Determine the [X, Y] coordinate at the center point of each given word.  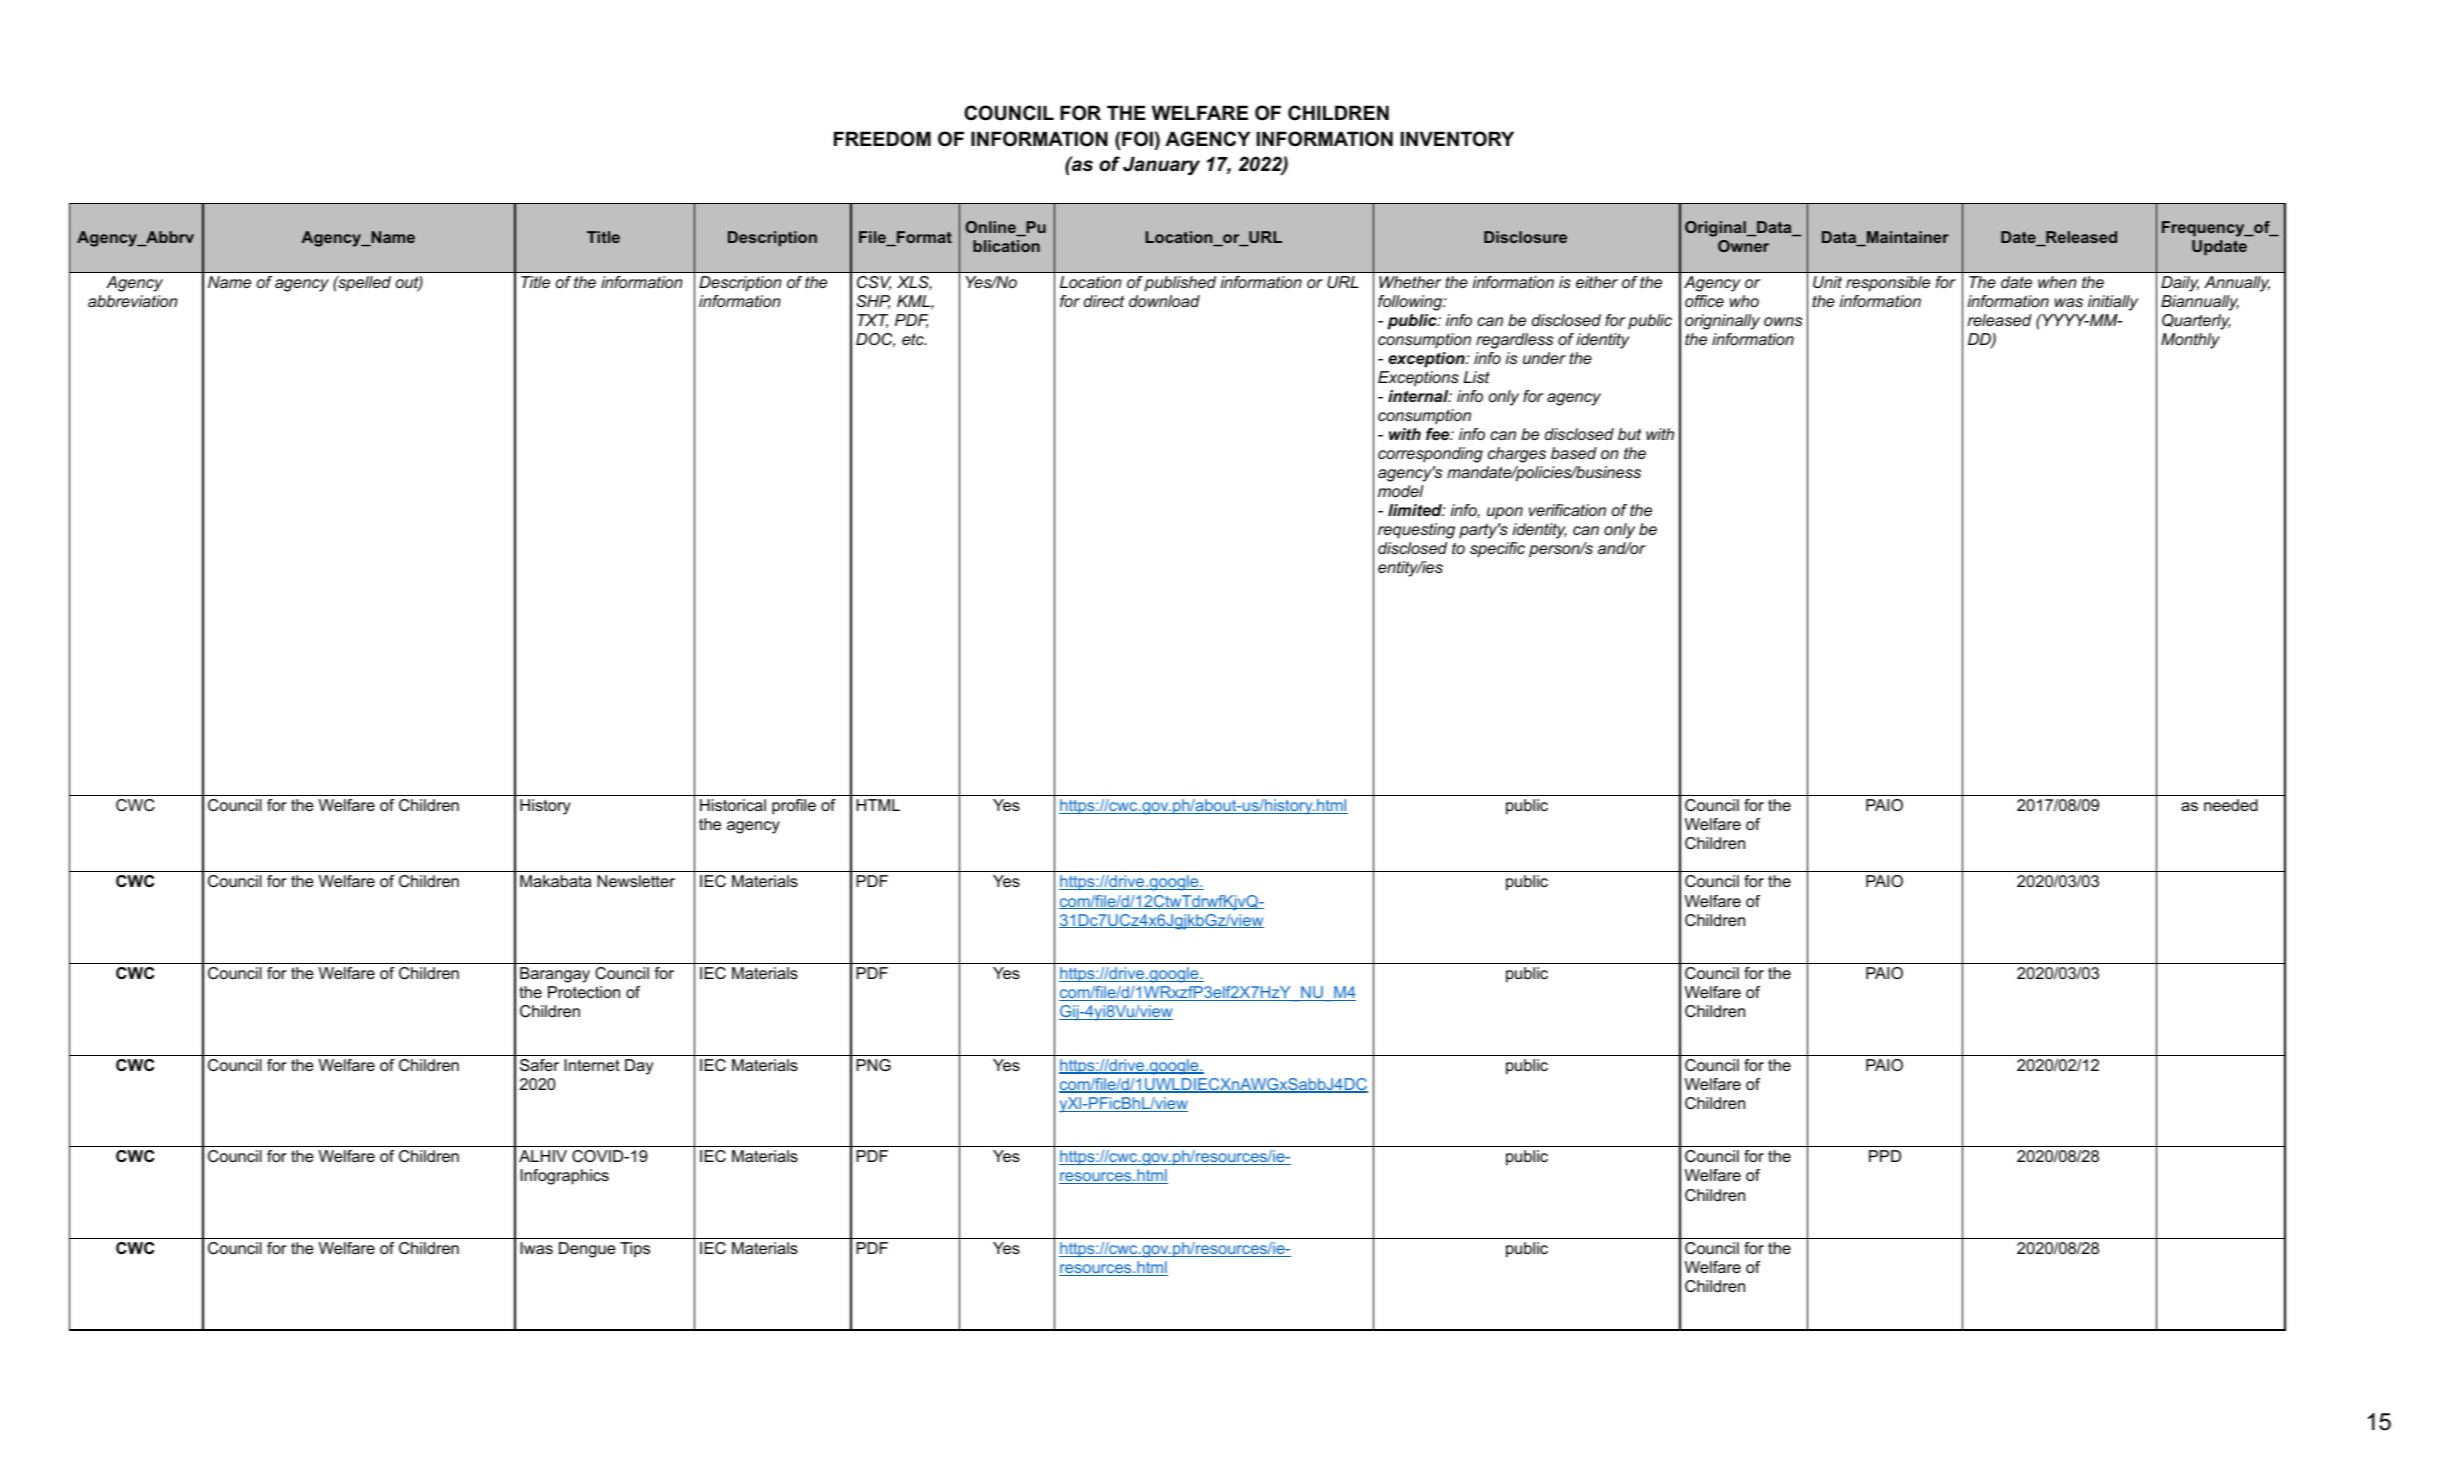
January [1161, 165]
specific [1497, 550]
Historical [733, 805]
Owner [1743, 246]
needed [2231, 805]
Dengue [587, 1250]
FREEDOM [882, 139]
